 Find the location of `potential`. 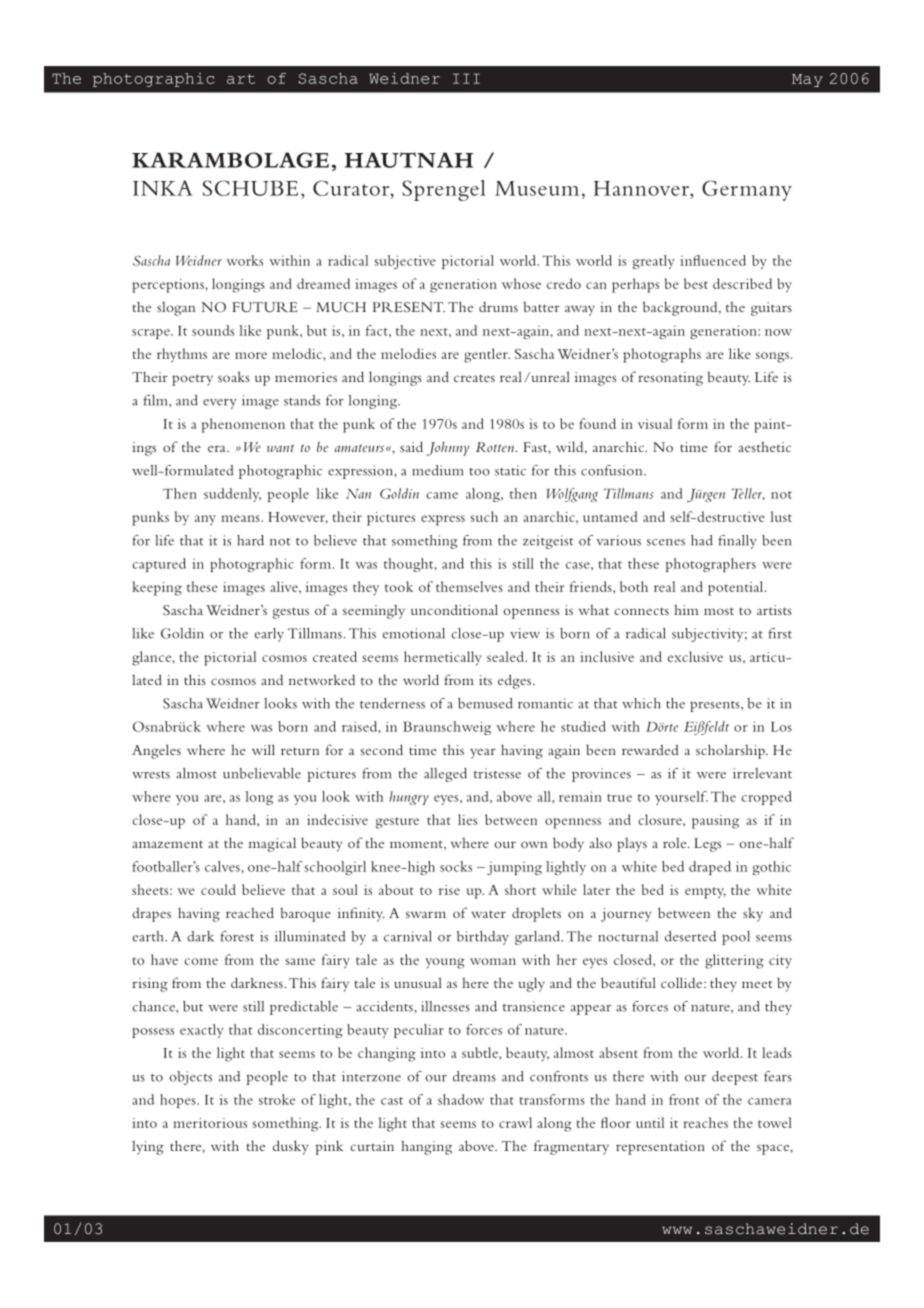

potential is located at coordinates (737, 588).
